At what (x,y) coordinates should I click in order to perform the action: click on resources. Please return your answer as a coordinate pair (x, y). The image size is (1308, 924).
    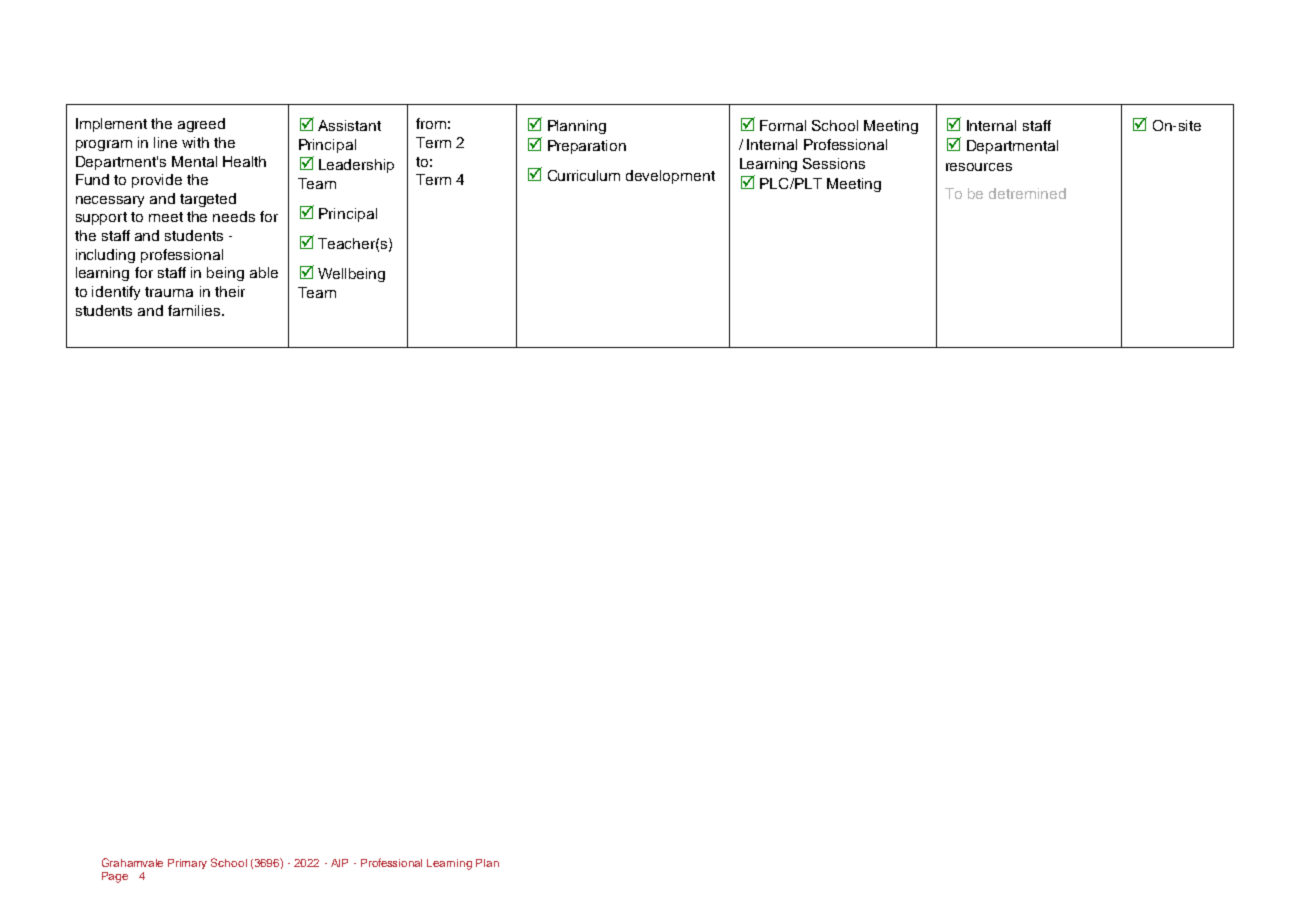
    Looking at the image, I should click on (979, 167).
